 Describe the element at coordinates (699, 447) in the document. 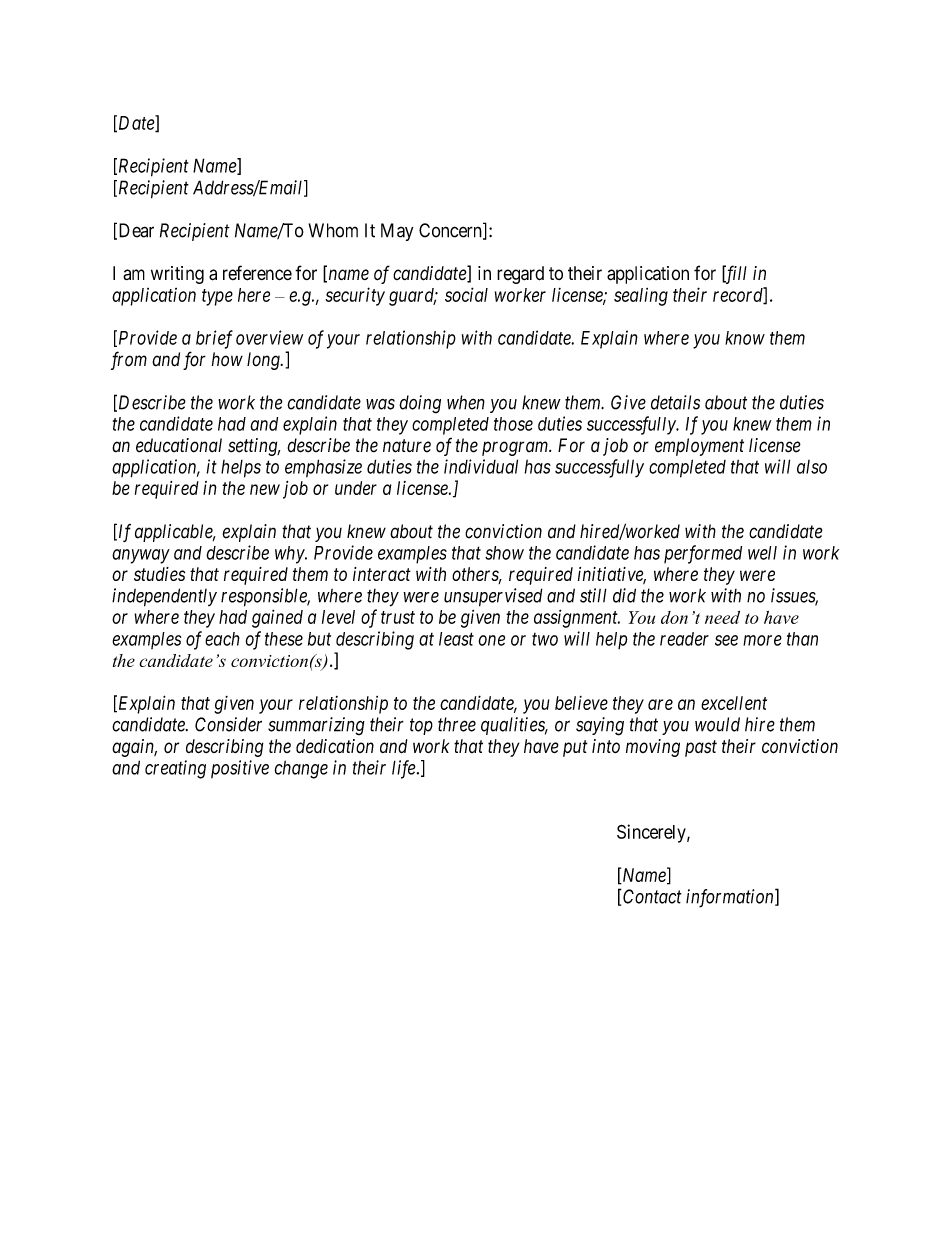

I see `employment` at that location.
